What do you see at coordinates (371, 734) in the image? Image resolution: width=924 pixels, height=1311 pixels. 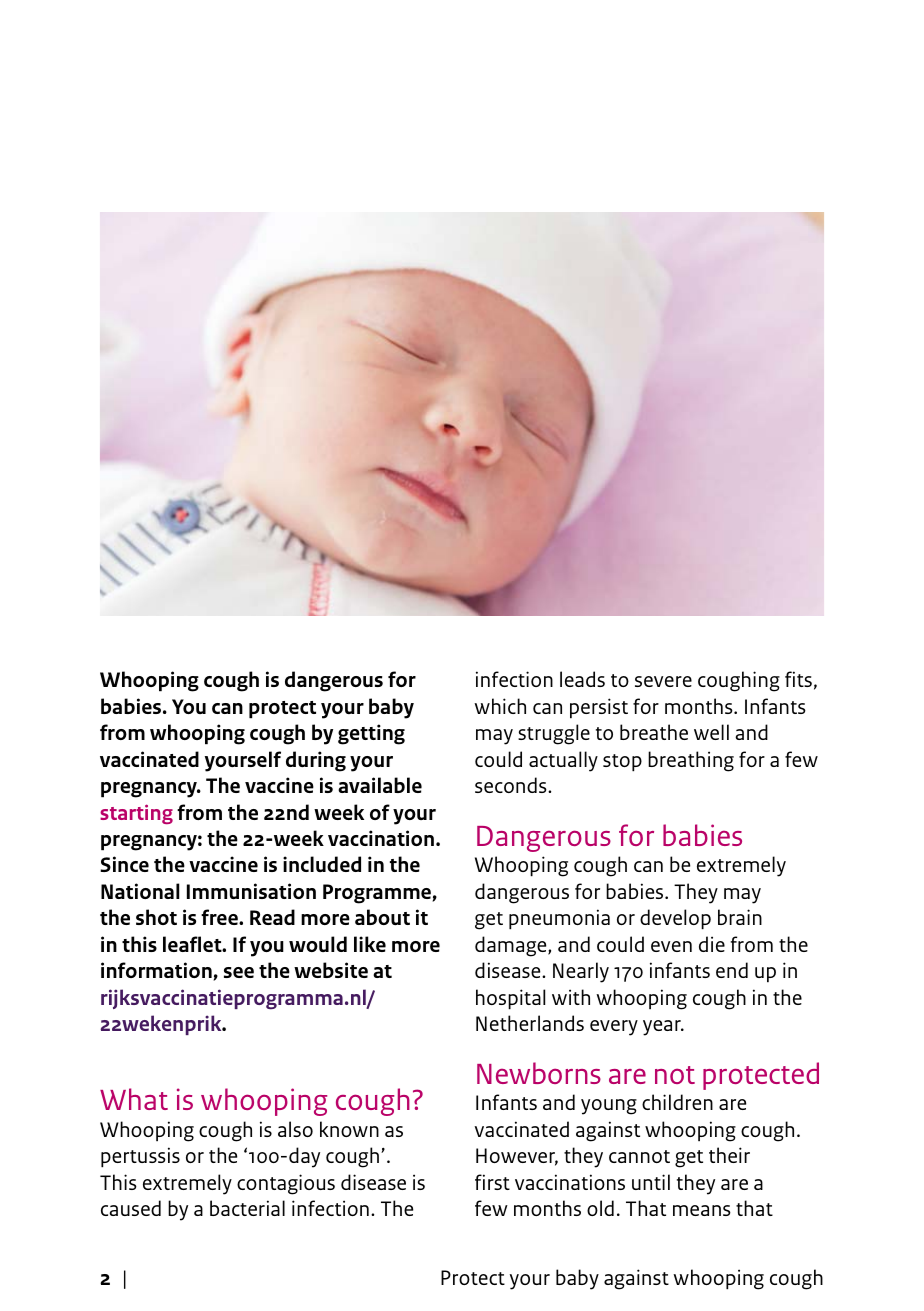 I see `getting` at bounding box center [371, 734].
